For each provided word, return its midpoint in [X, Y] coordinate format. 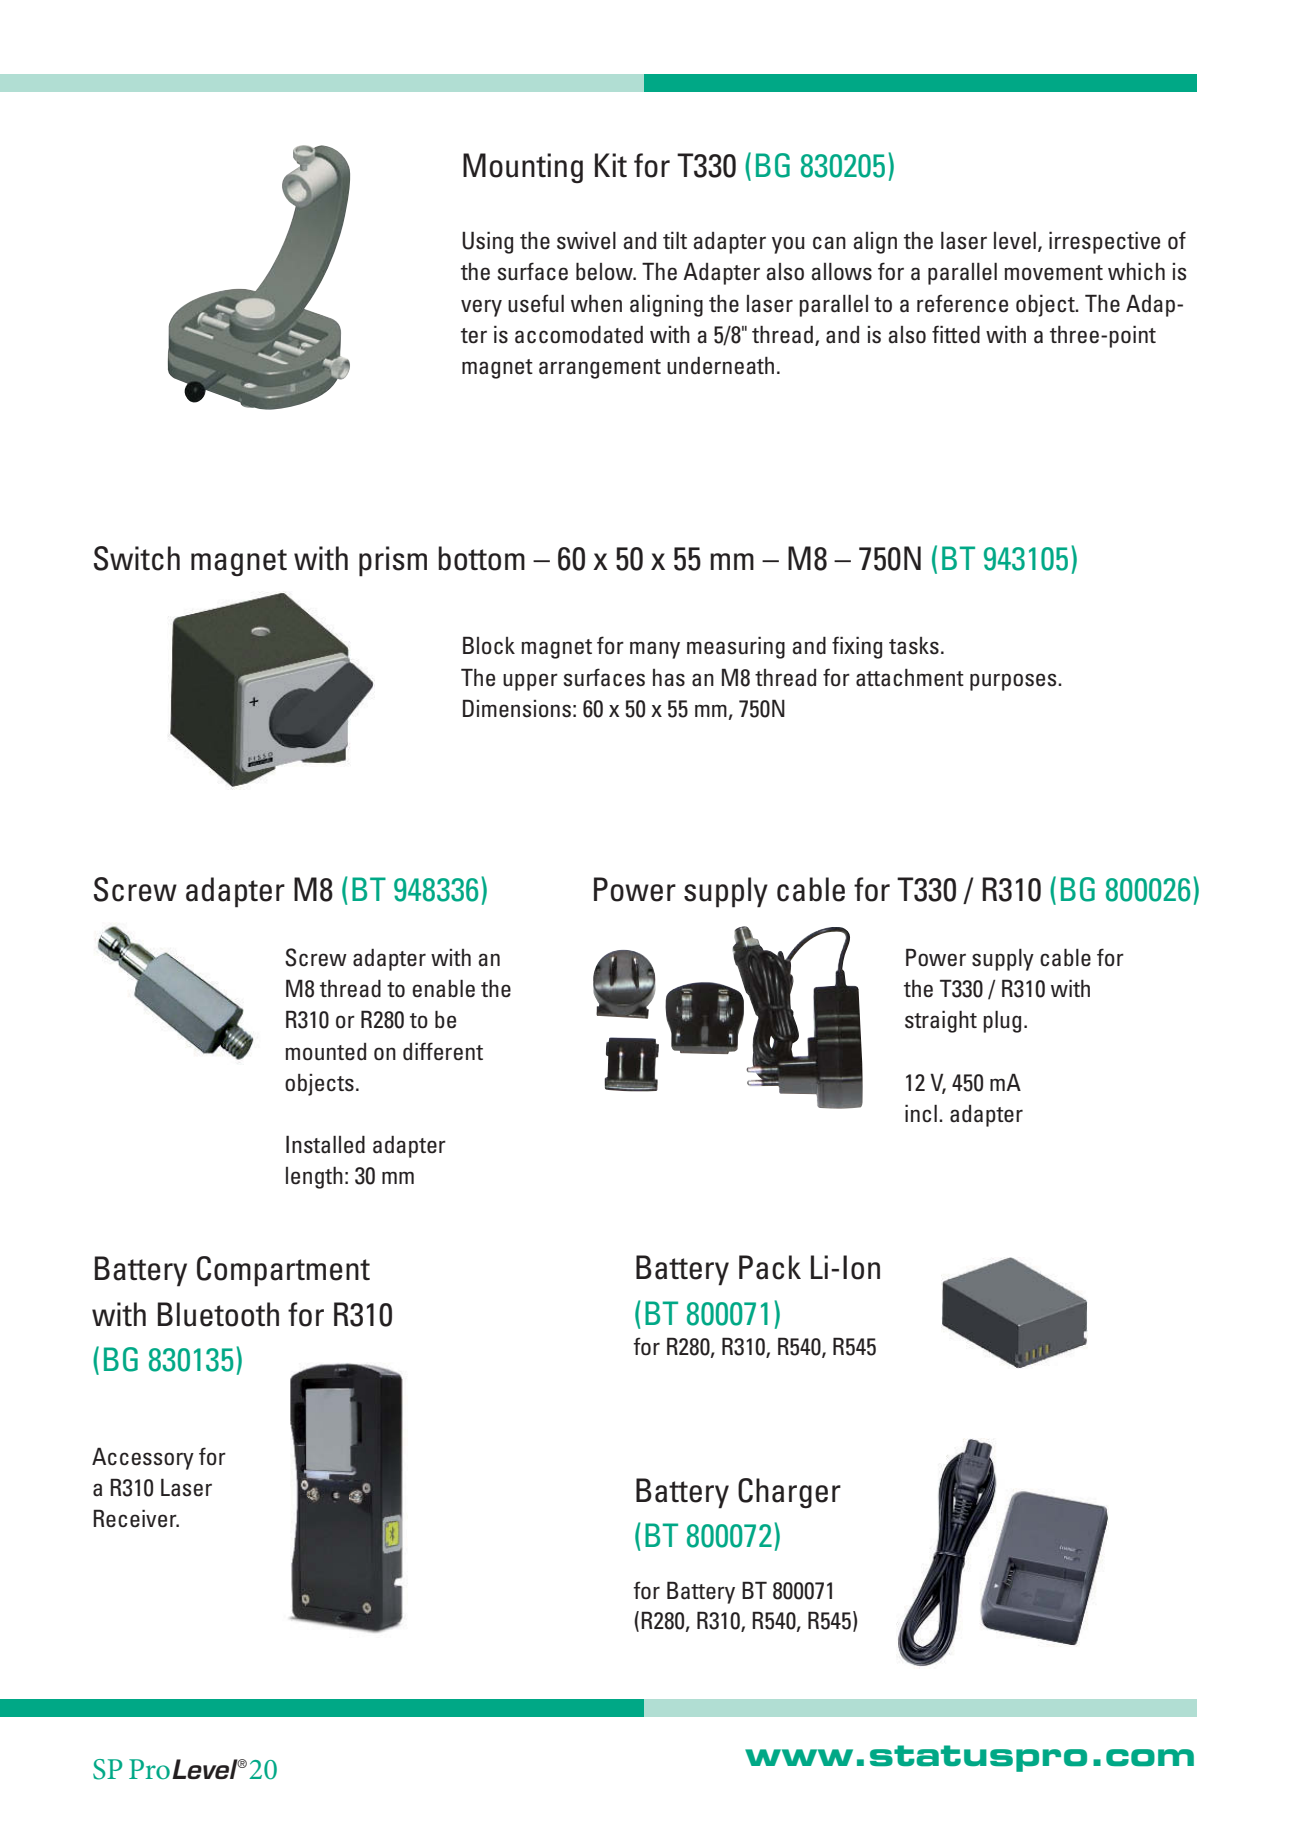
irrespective [1104, 243]
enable [443, 989]
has [669, 678]
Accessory [143, 1459]
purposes [1014, 682]
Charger [789, 1493]
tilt [675, 240]
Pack [770, 1267]
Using [487, 243]
